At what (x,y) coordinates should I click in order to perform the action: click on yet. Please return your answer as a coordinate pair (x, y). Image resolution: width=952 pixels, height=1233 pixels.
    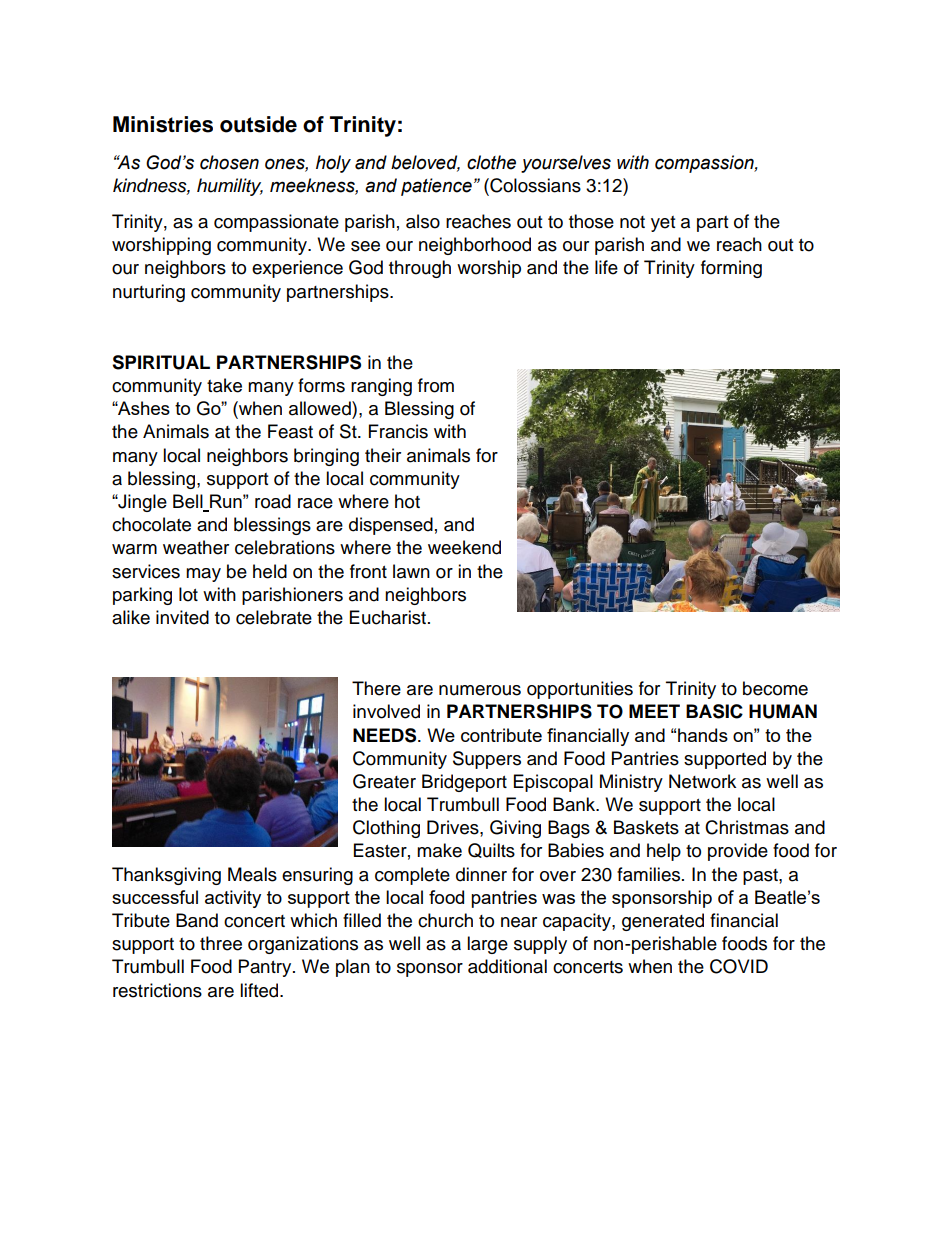
    Looking at the image, I should click on (663, 224).
